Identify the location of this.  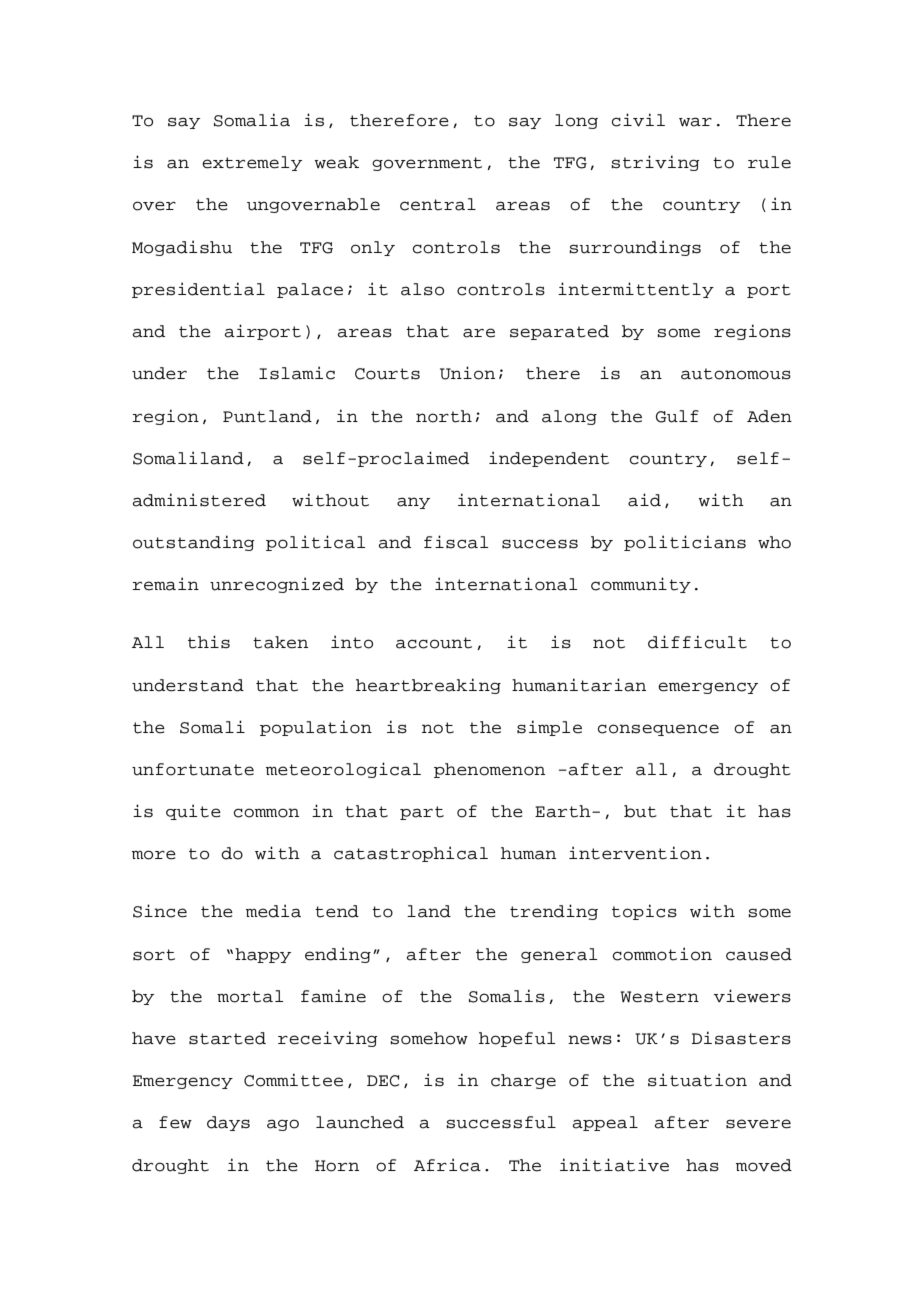
(209, 642).
